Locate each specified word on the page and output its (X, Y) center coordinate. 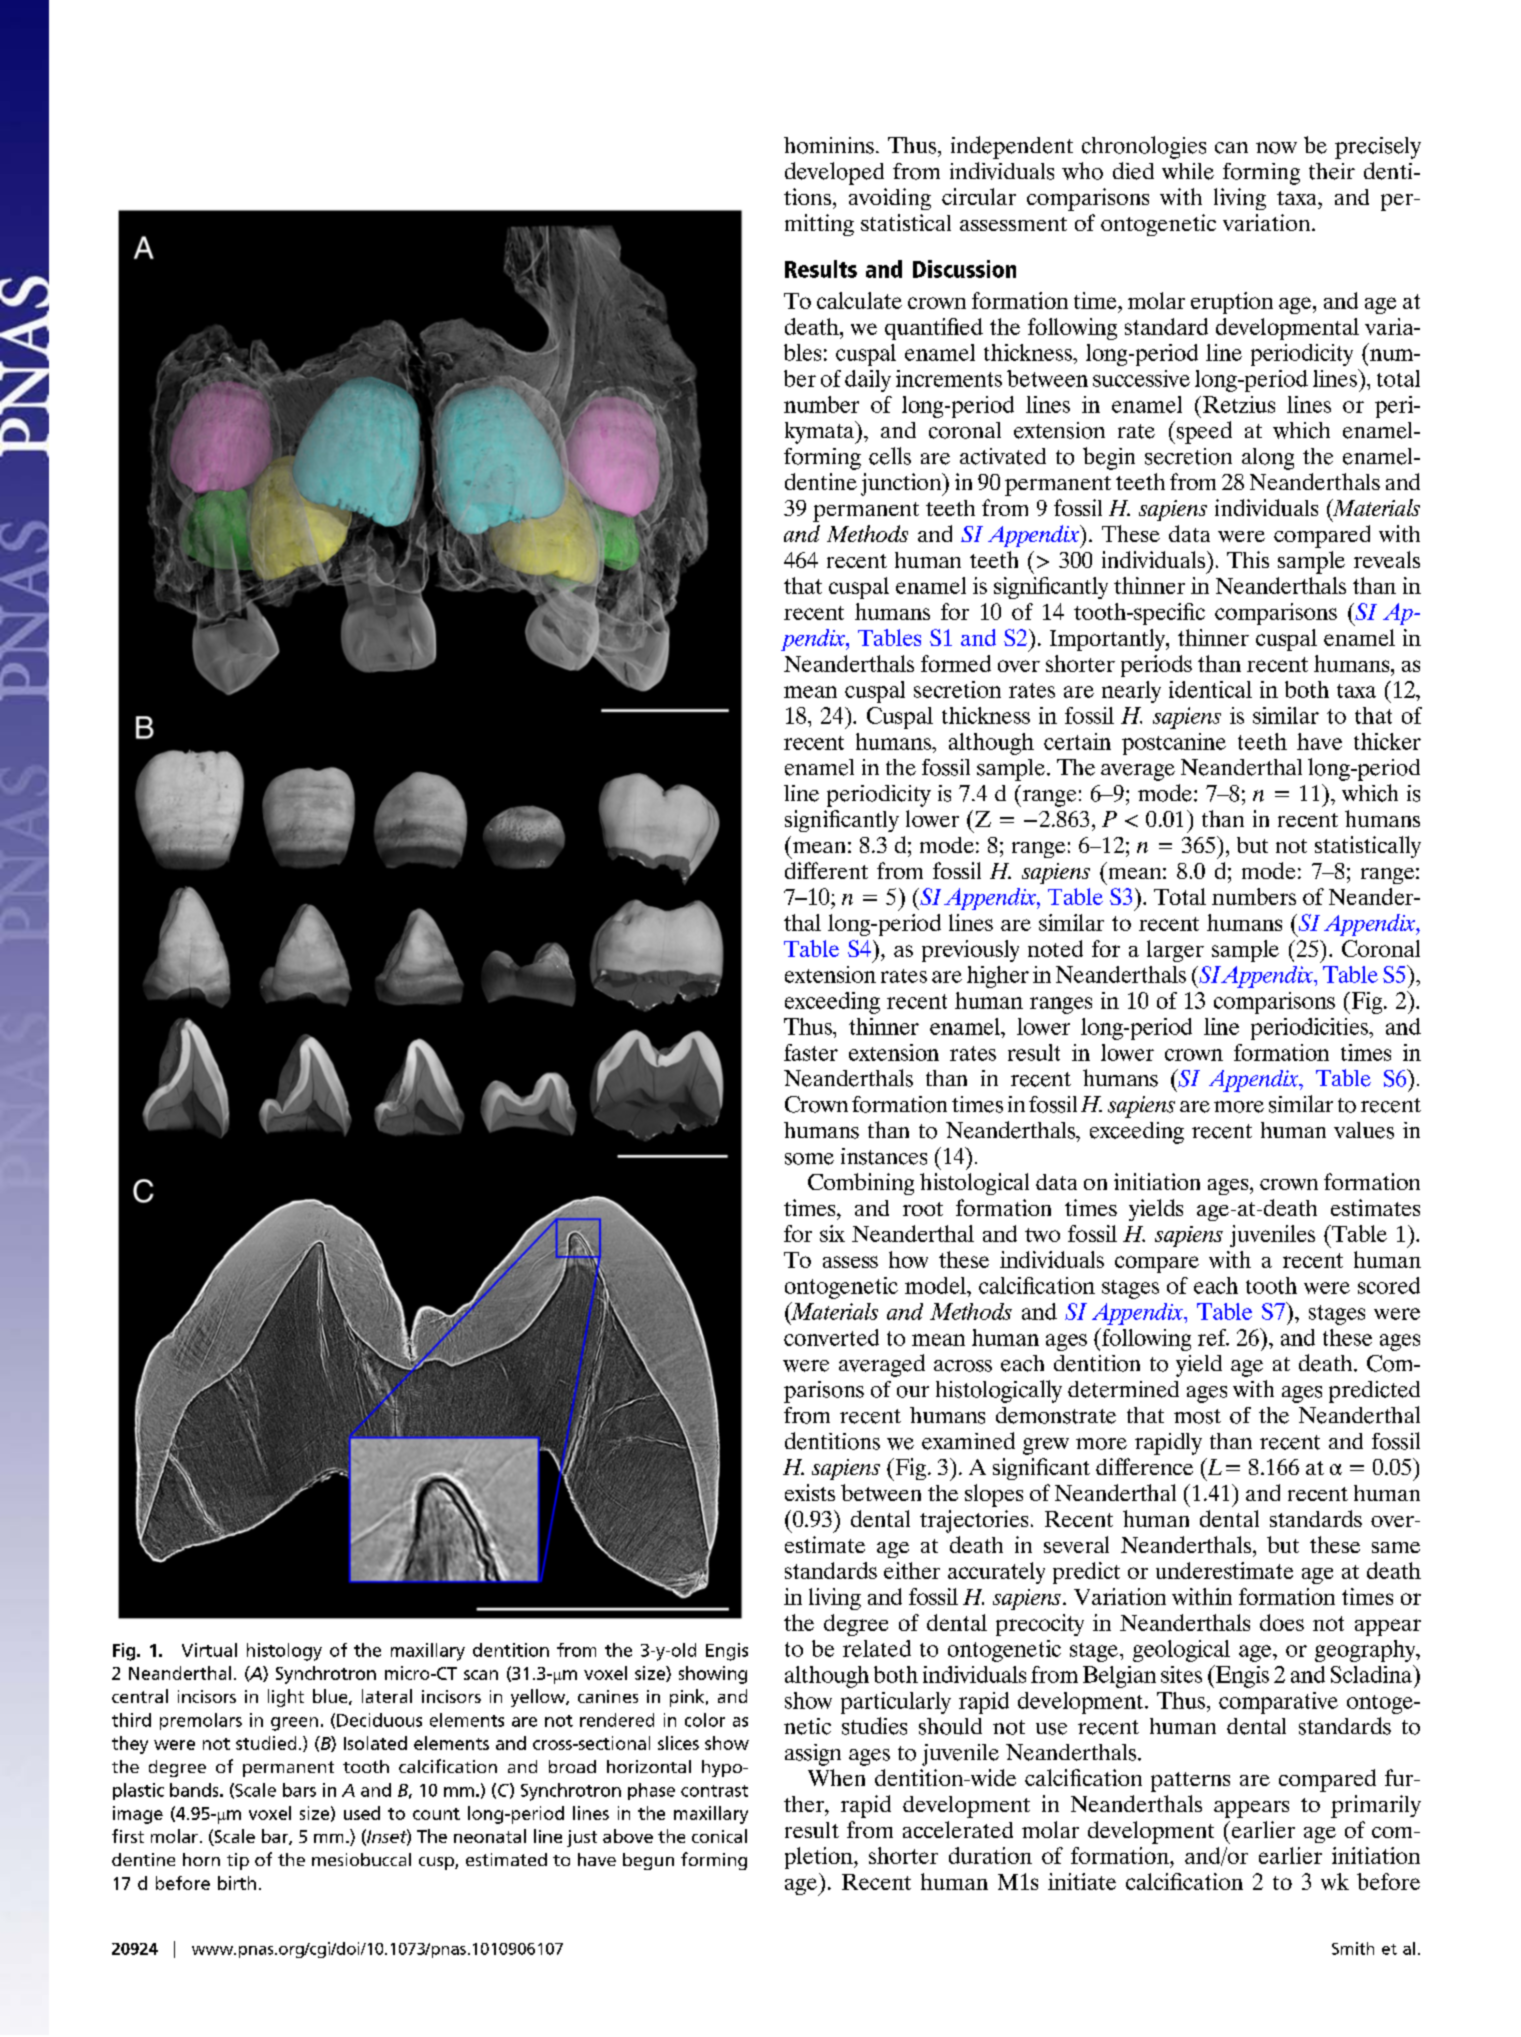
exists (810, 1492)
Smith (1353, 1948)
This (1248, 559)
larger (1175, 951)
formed (956, 663)
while (1188, 171)
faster (811, 1052)
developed (834, 173)
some (809, 1159)
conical (719, 1836)
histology (284, 1652)
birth (237, 1883)
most (1197, 1416)
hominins (829, 145)
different (826, 870)
